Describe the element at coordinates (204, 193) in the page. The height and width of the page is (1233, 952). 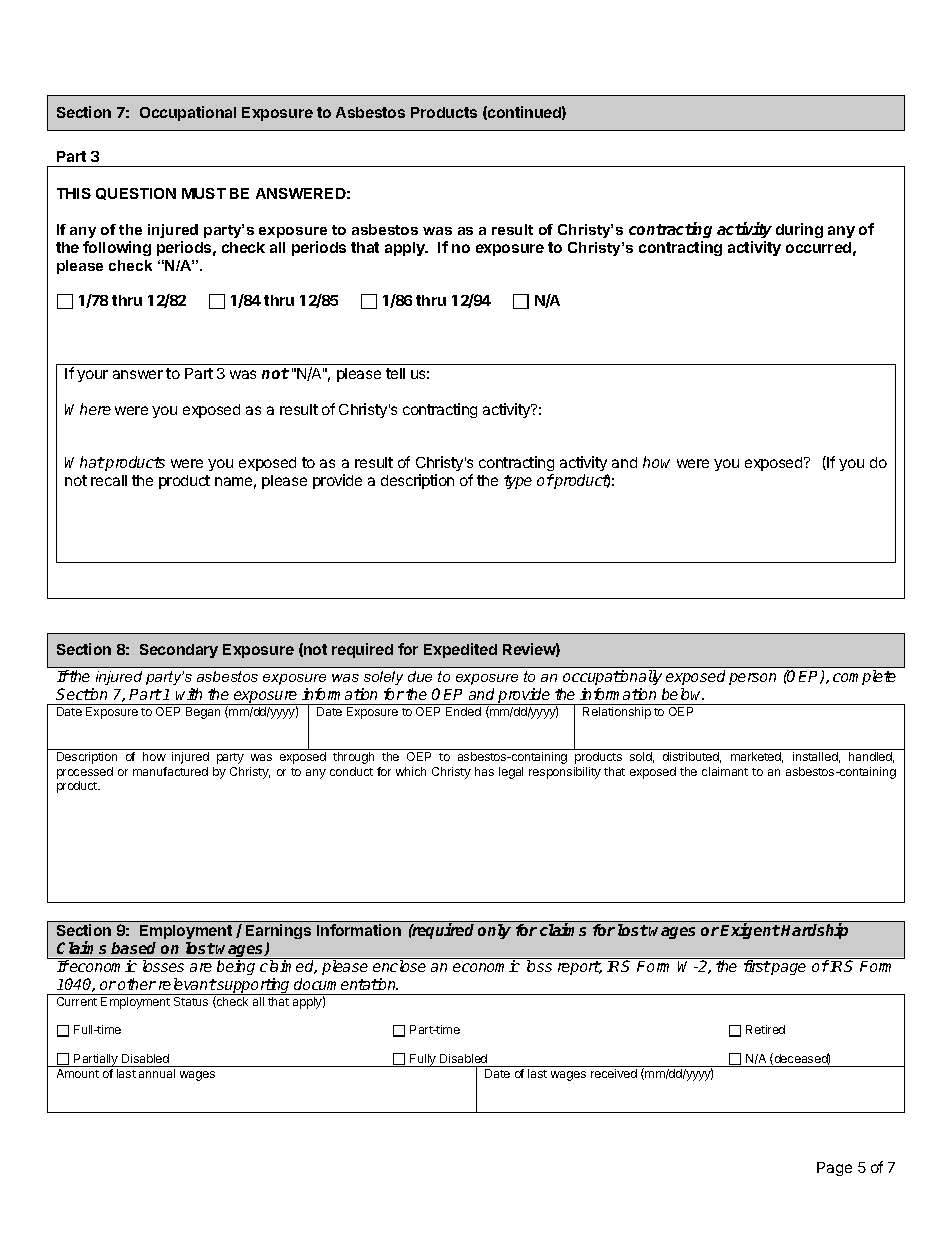
I see `MUST` at that location.
